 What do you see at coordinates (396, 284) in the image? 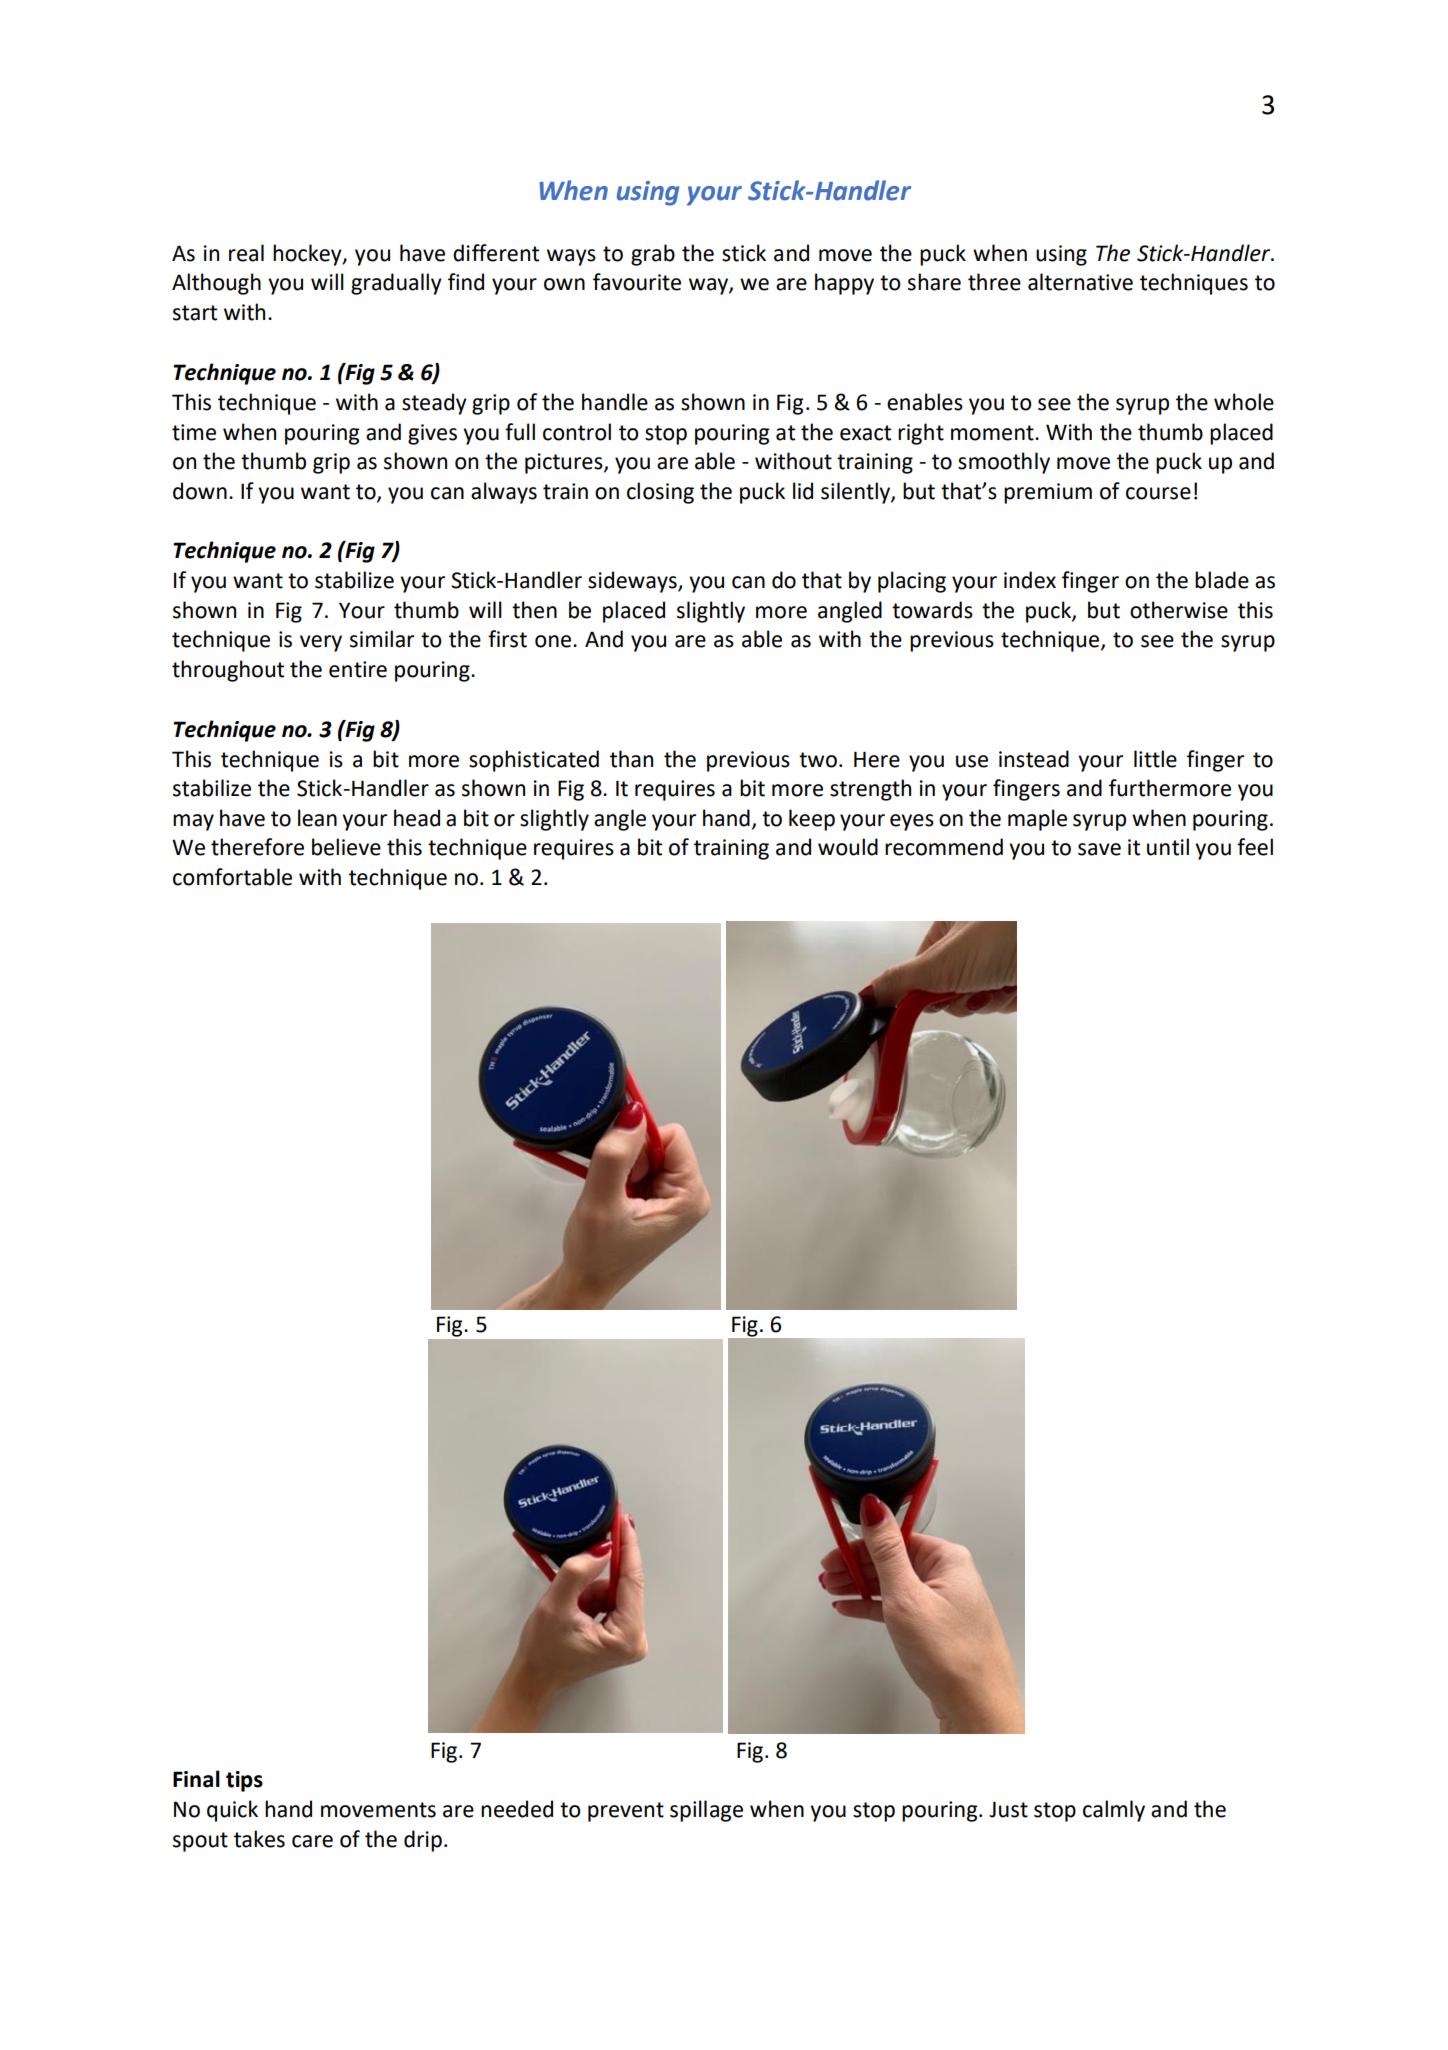
I see `gradually` at bounding box center [396, 284].
